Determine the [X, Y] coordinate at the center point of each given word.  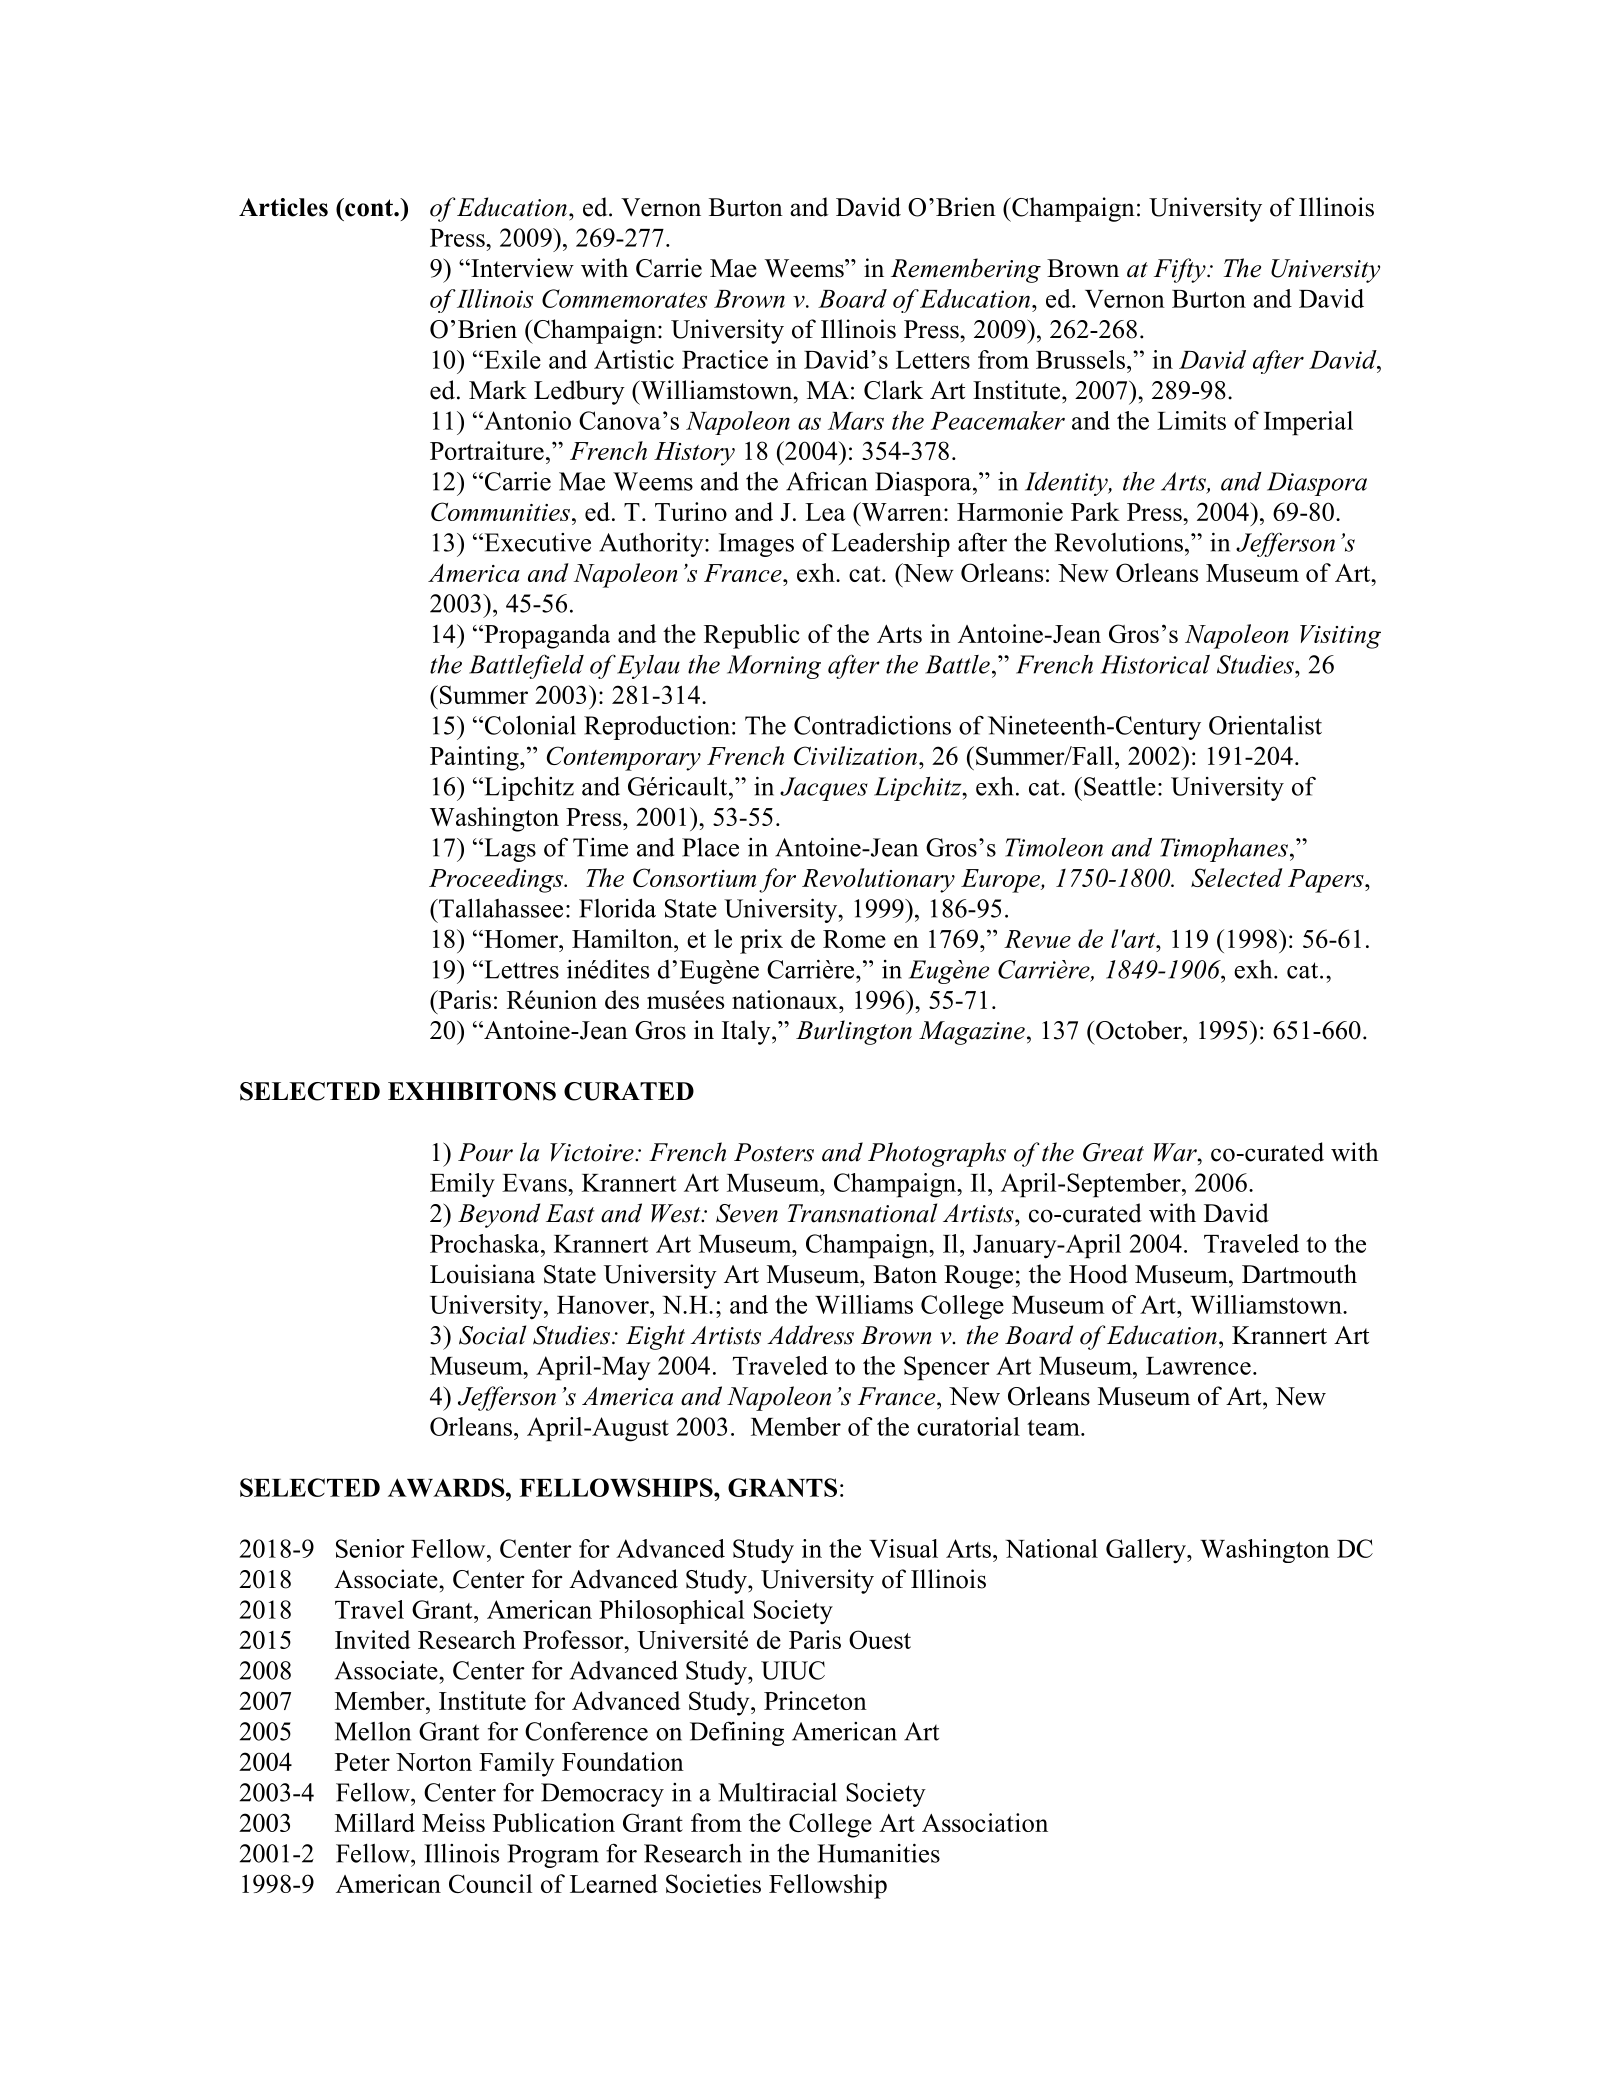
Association [985, 1822]
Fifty [1181, 270]
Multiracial [777, 1792]
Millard [375, 1822]
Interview [521, 268]
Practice [725, 359]
